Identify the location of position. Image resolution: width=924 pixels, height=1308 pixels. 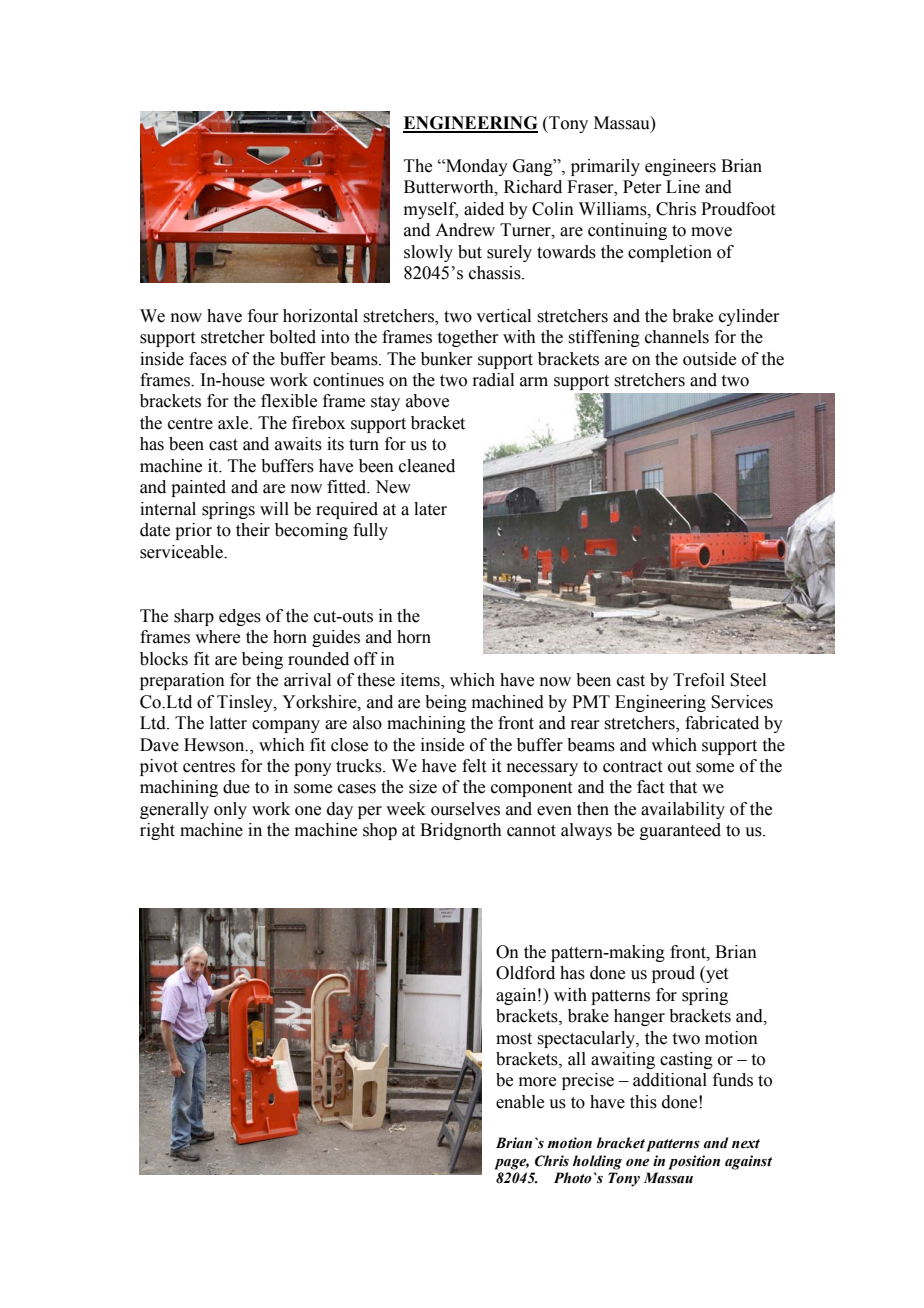
(694, 1162).
